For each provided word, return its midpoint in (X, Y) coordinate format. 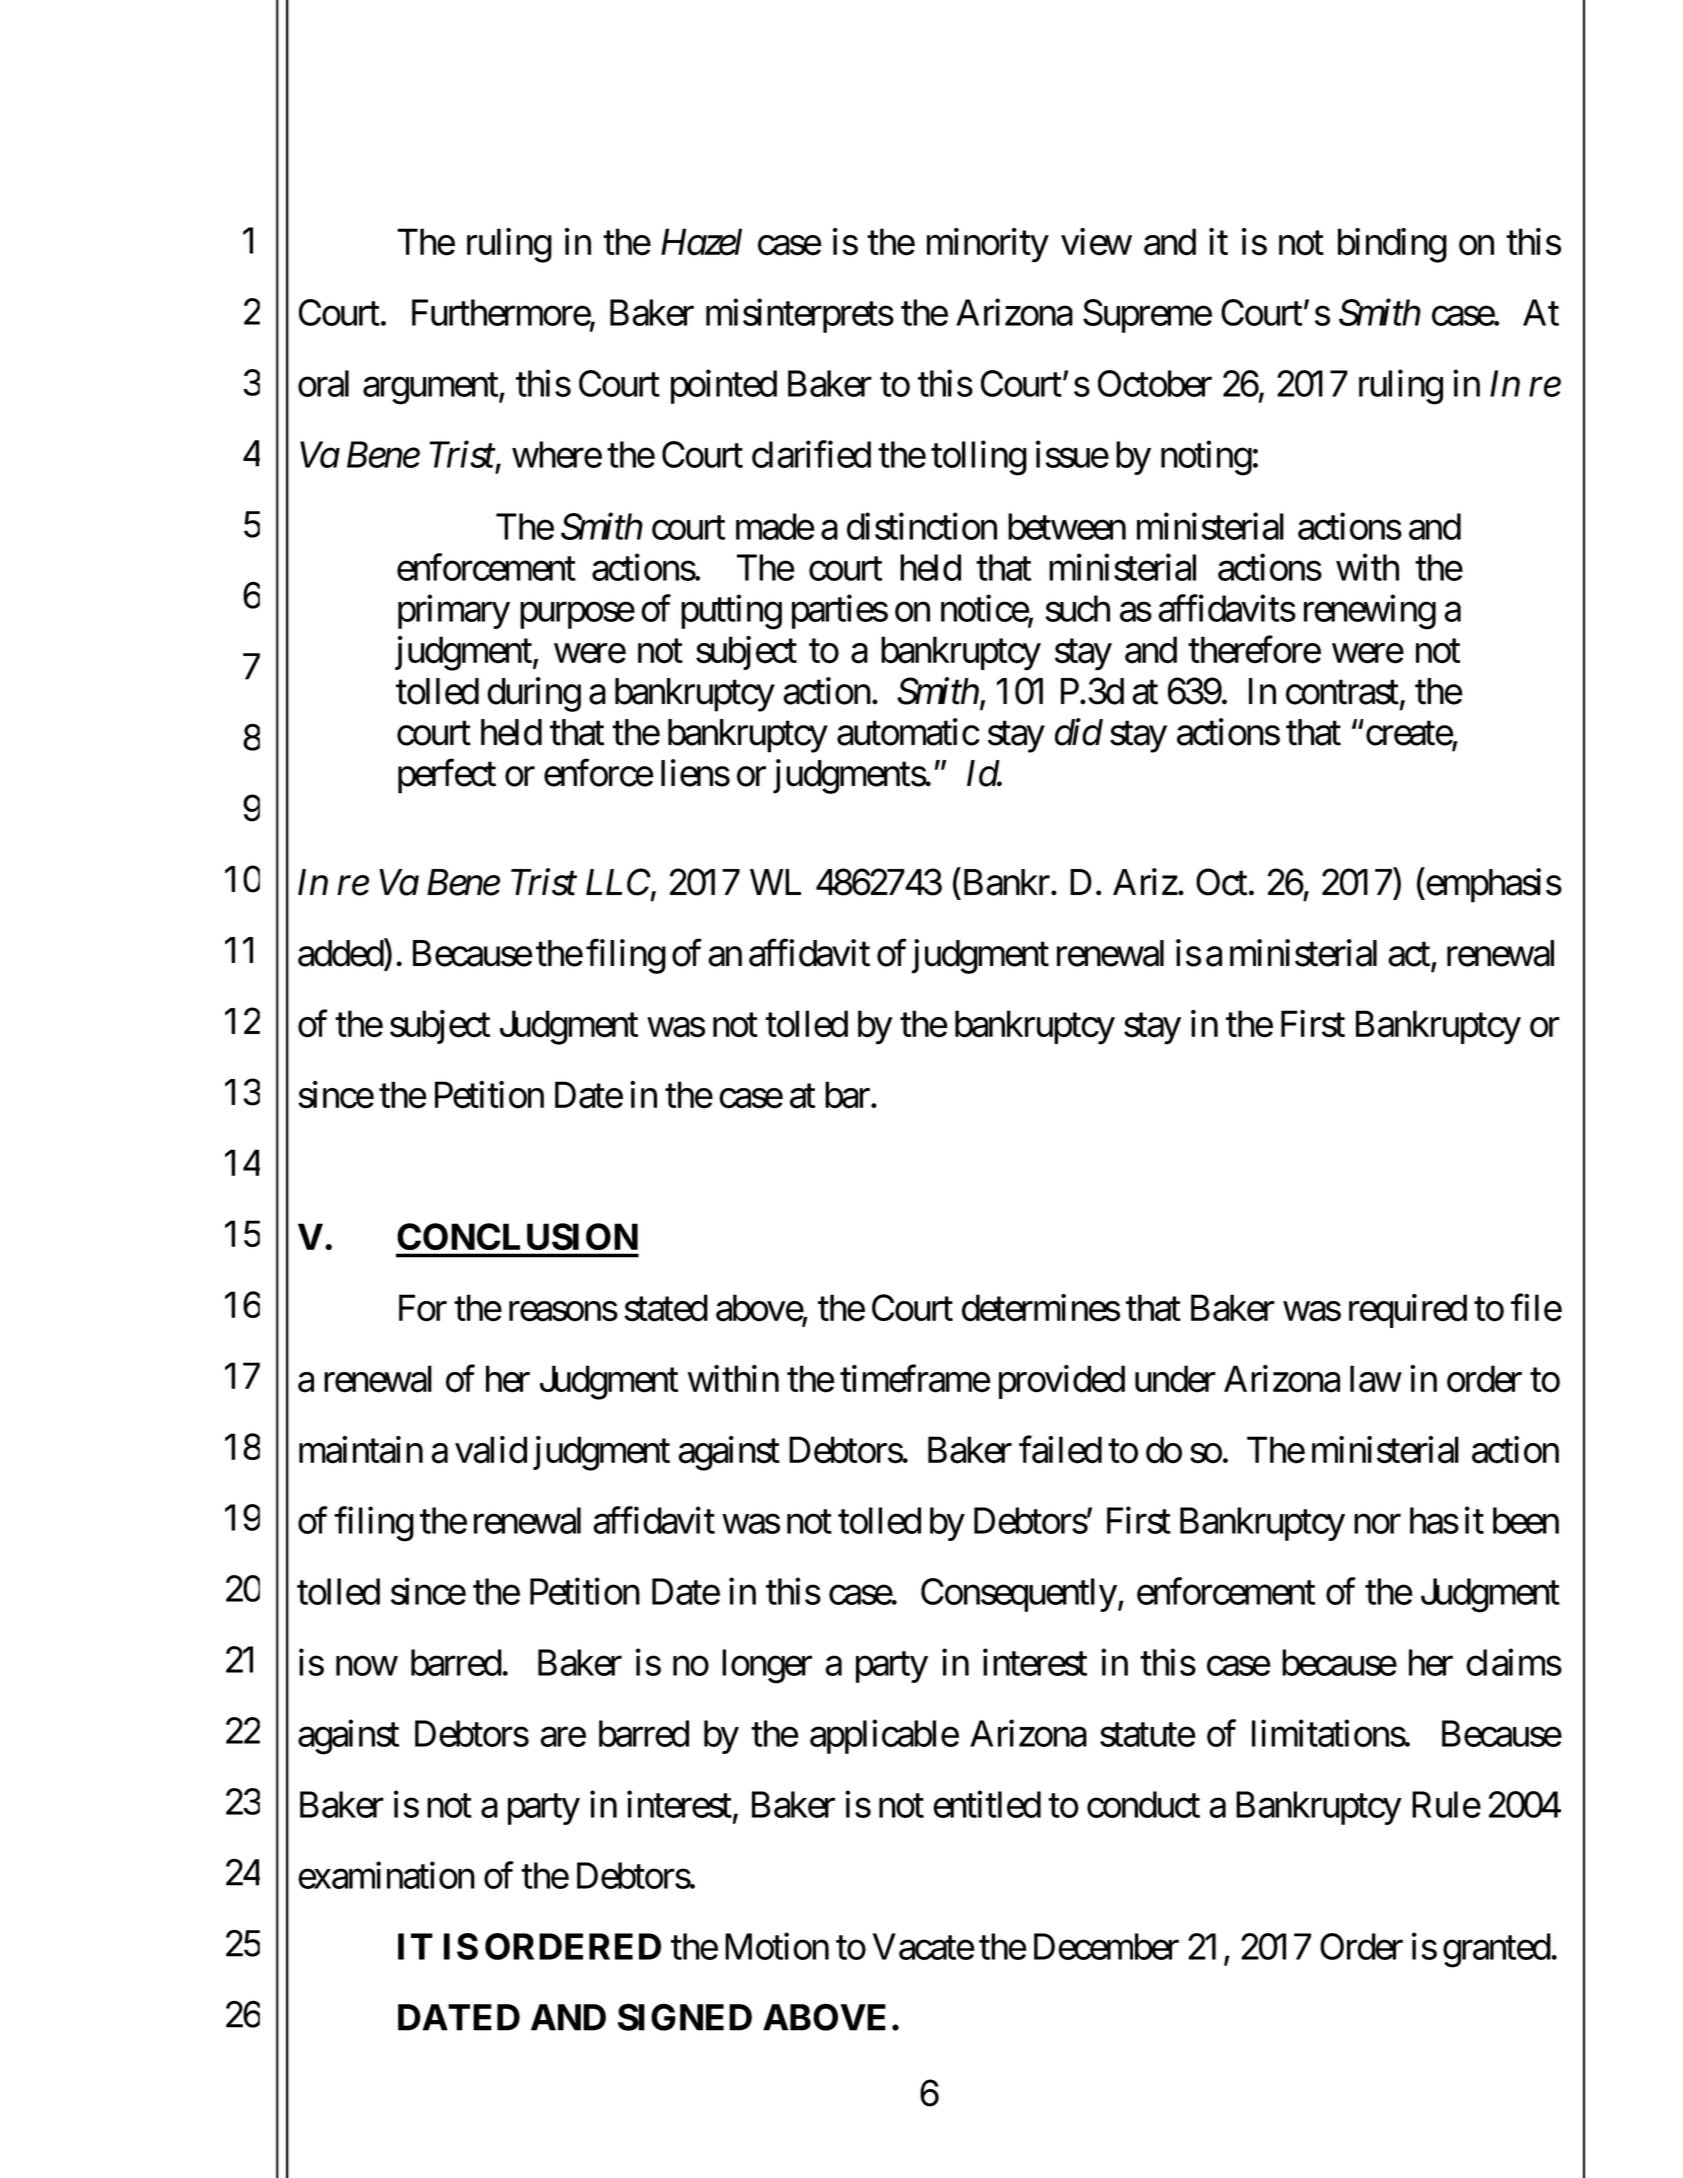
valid (491, 1450)
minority (988, 245)
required (1408, 1311)
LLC (619, 883)
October (1155, 383)
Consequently (1019, 1595)
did (1079, 732)
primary (454, 612)
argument (431, 389)
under (1175, 1379)
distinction (922, 526)
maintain (361, 1450)
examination (386, 1875)
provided (1062, 1382)
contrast (1342, 693)
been (1526, 1520)
